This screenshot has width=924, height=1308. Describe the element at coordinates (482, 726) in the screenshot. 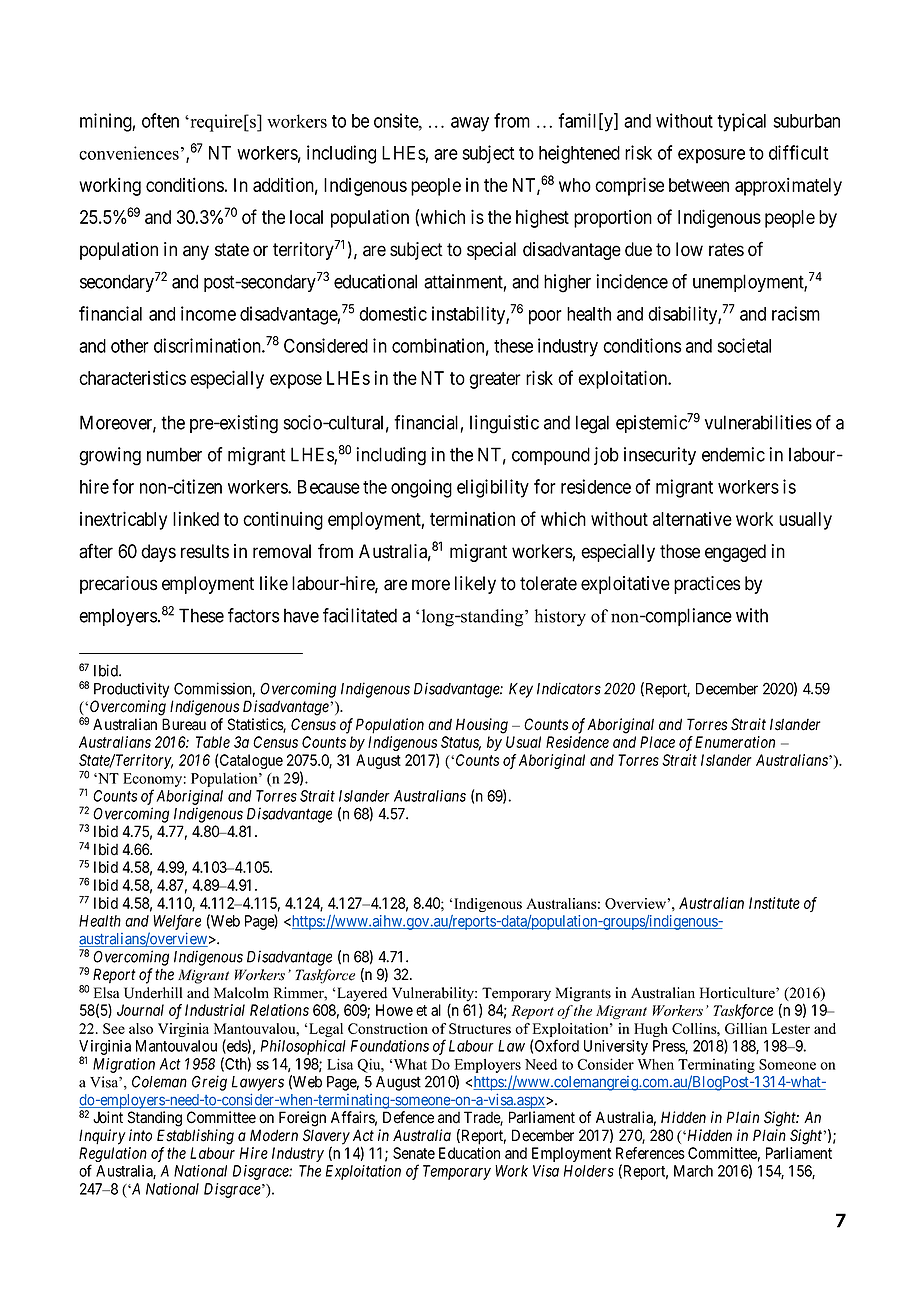

I see `Housing` at that location.
